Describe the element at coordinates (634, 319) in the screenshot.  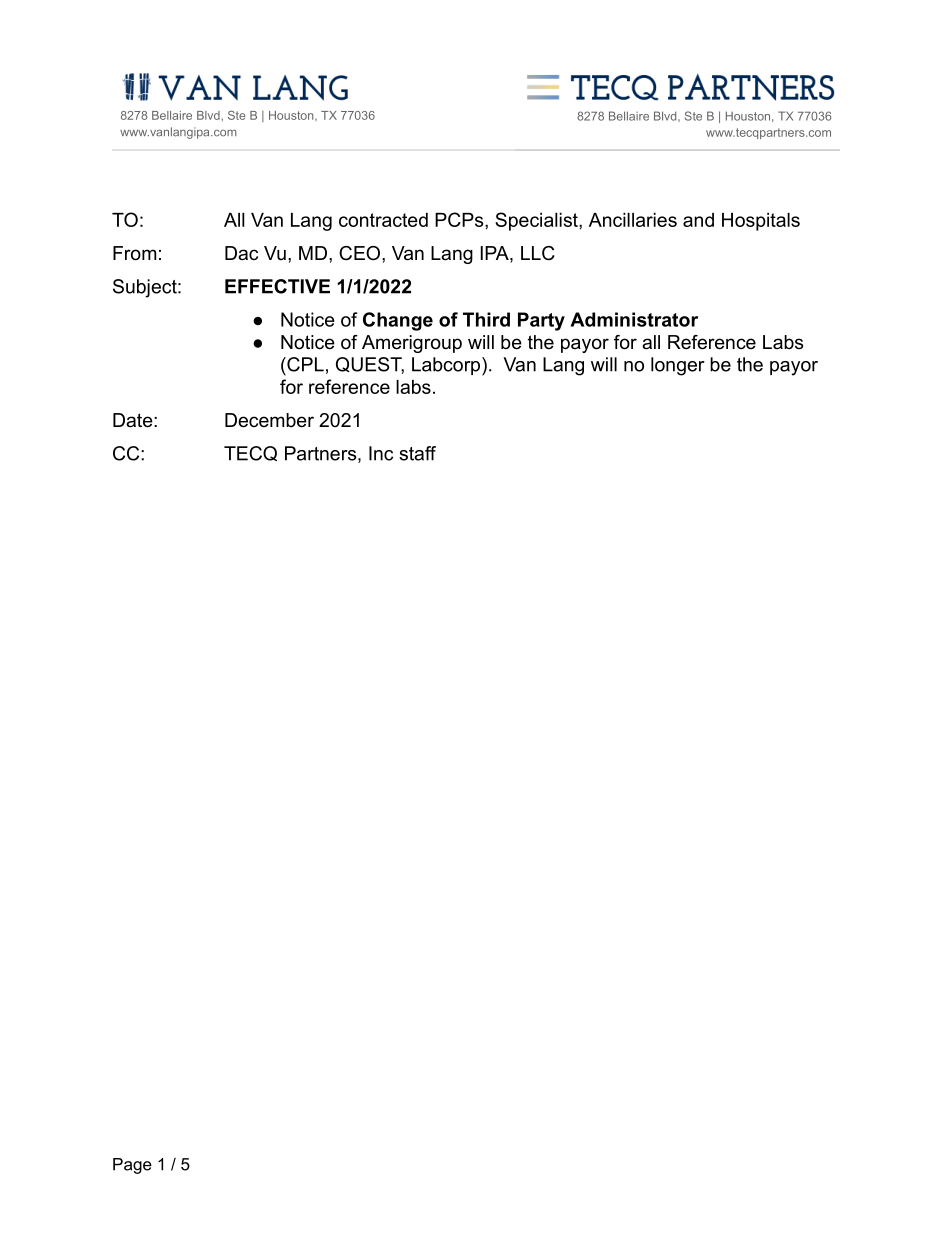
I see `Administrator` at that location.
